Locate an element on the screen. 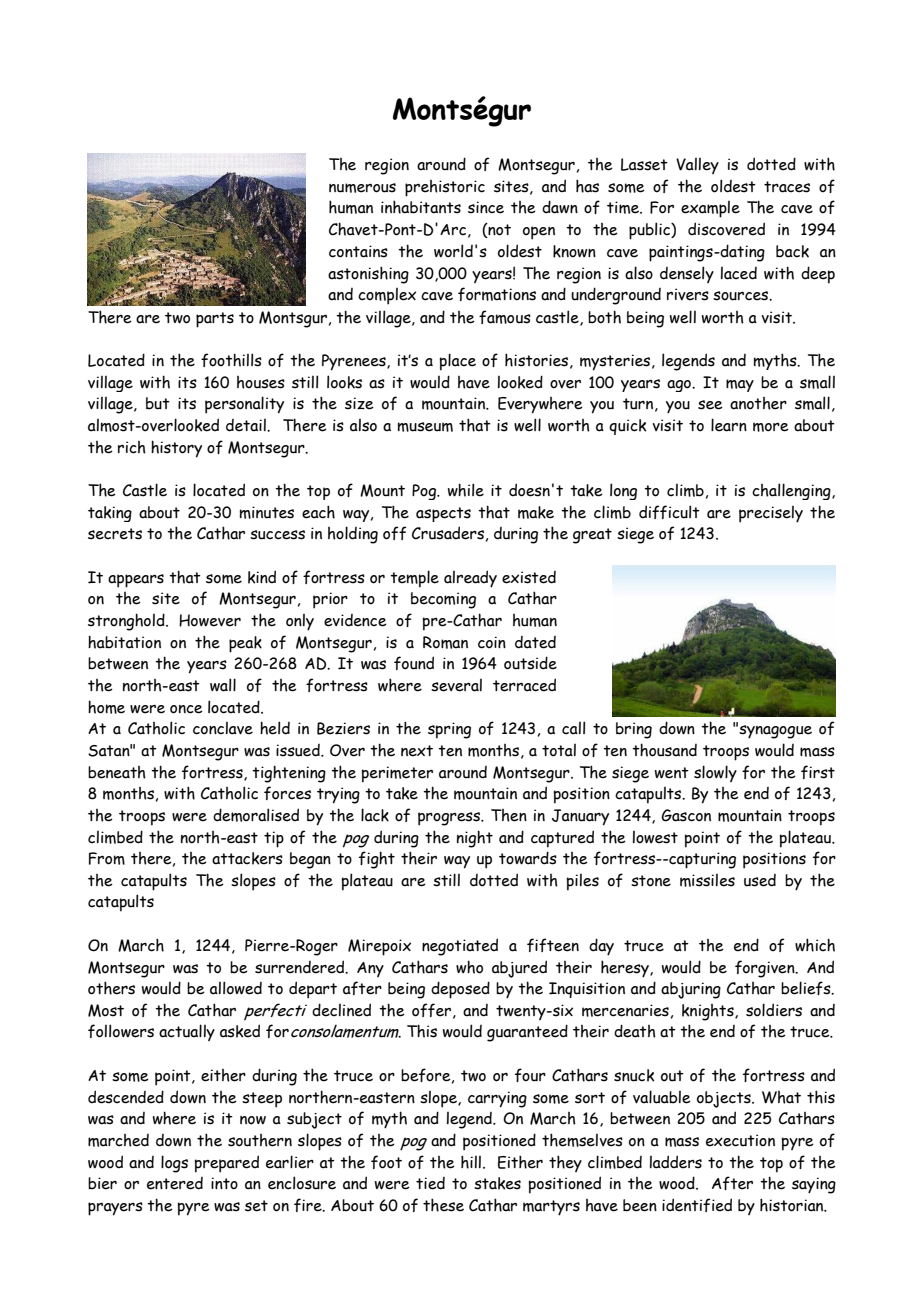 This screenshot has width=924, height=1308. allowed is located at coordinates (236, 988).
